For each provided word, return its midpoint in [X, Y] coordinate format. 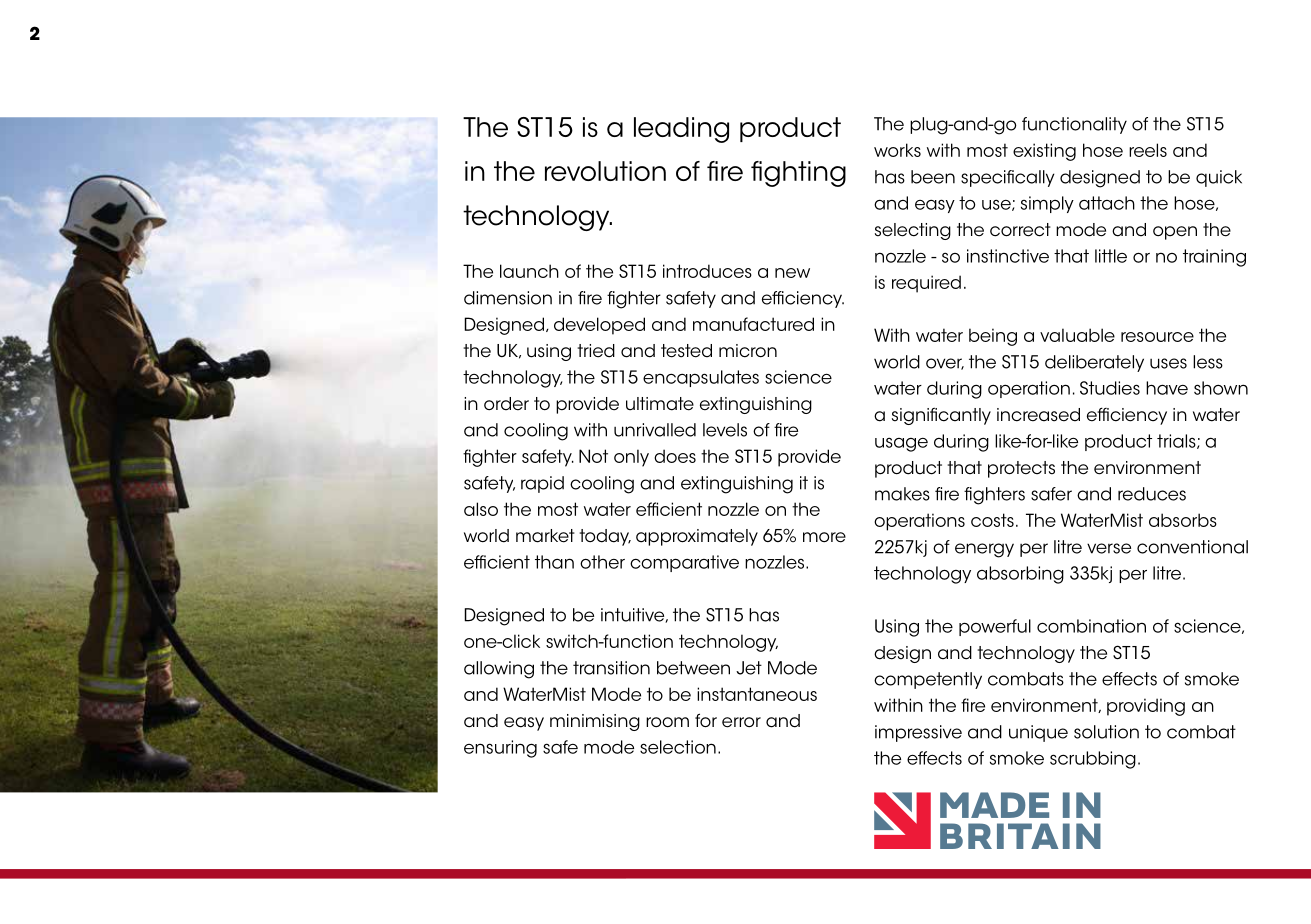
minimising [595, 722]
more [824, 537]
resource [1157, 337]
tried [596, 351]
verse [1109, 548]
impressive [918, 733]
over [945, 364]
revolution [605, 171]
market [545, 536]
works [897, 150]
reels [1148, 150]
